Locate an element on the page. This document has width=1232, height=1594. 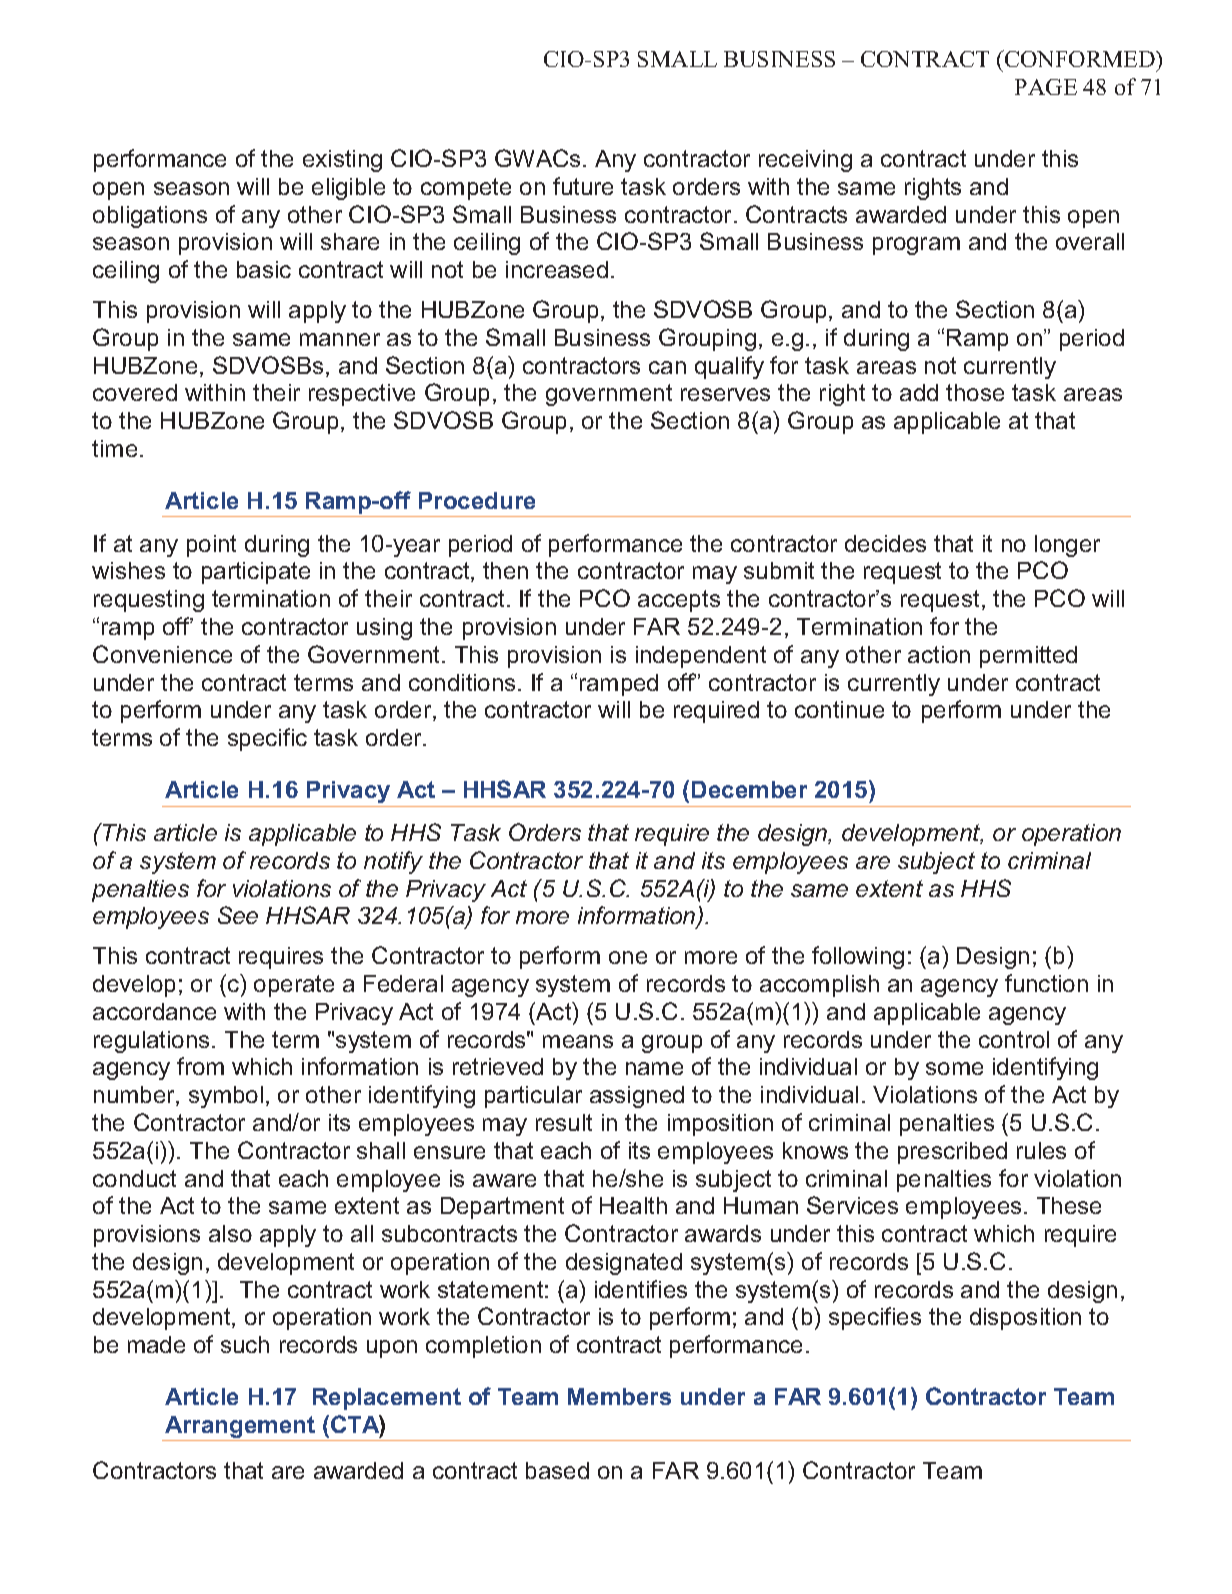
December is located at coordinates (749, 789).
